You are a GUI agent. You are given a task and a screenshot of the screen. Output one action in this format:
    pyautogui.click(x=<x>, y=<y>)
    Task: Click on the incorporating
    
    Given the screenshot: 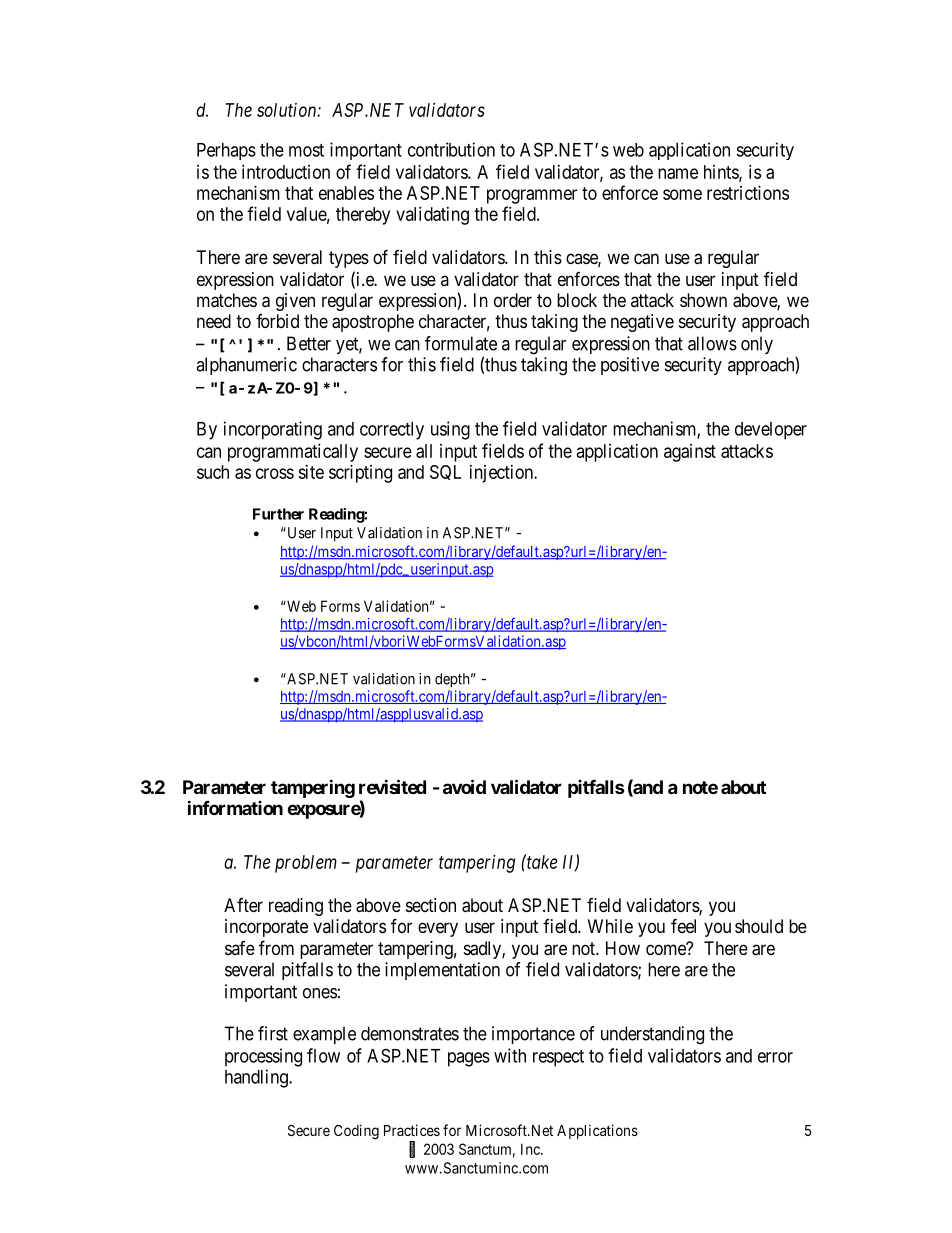 What is the action you would take?
    pyautogui.click(x=273, y=430)
